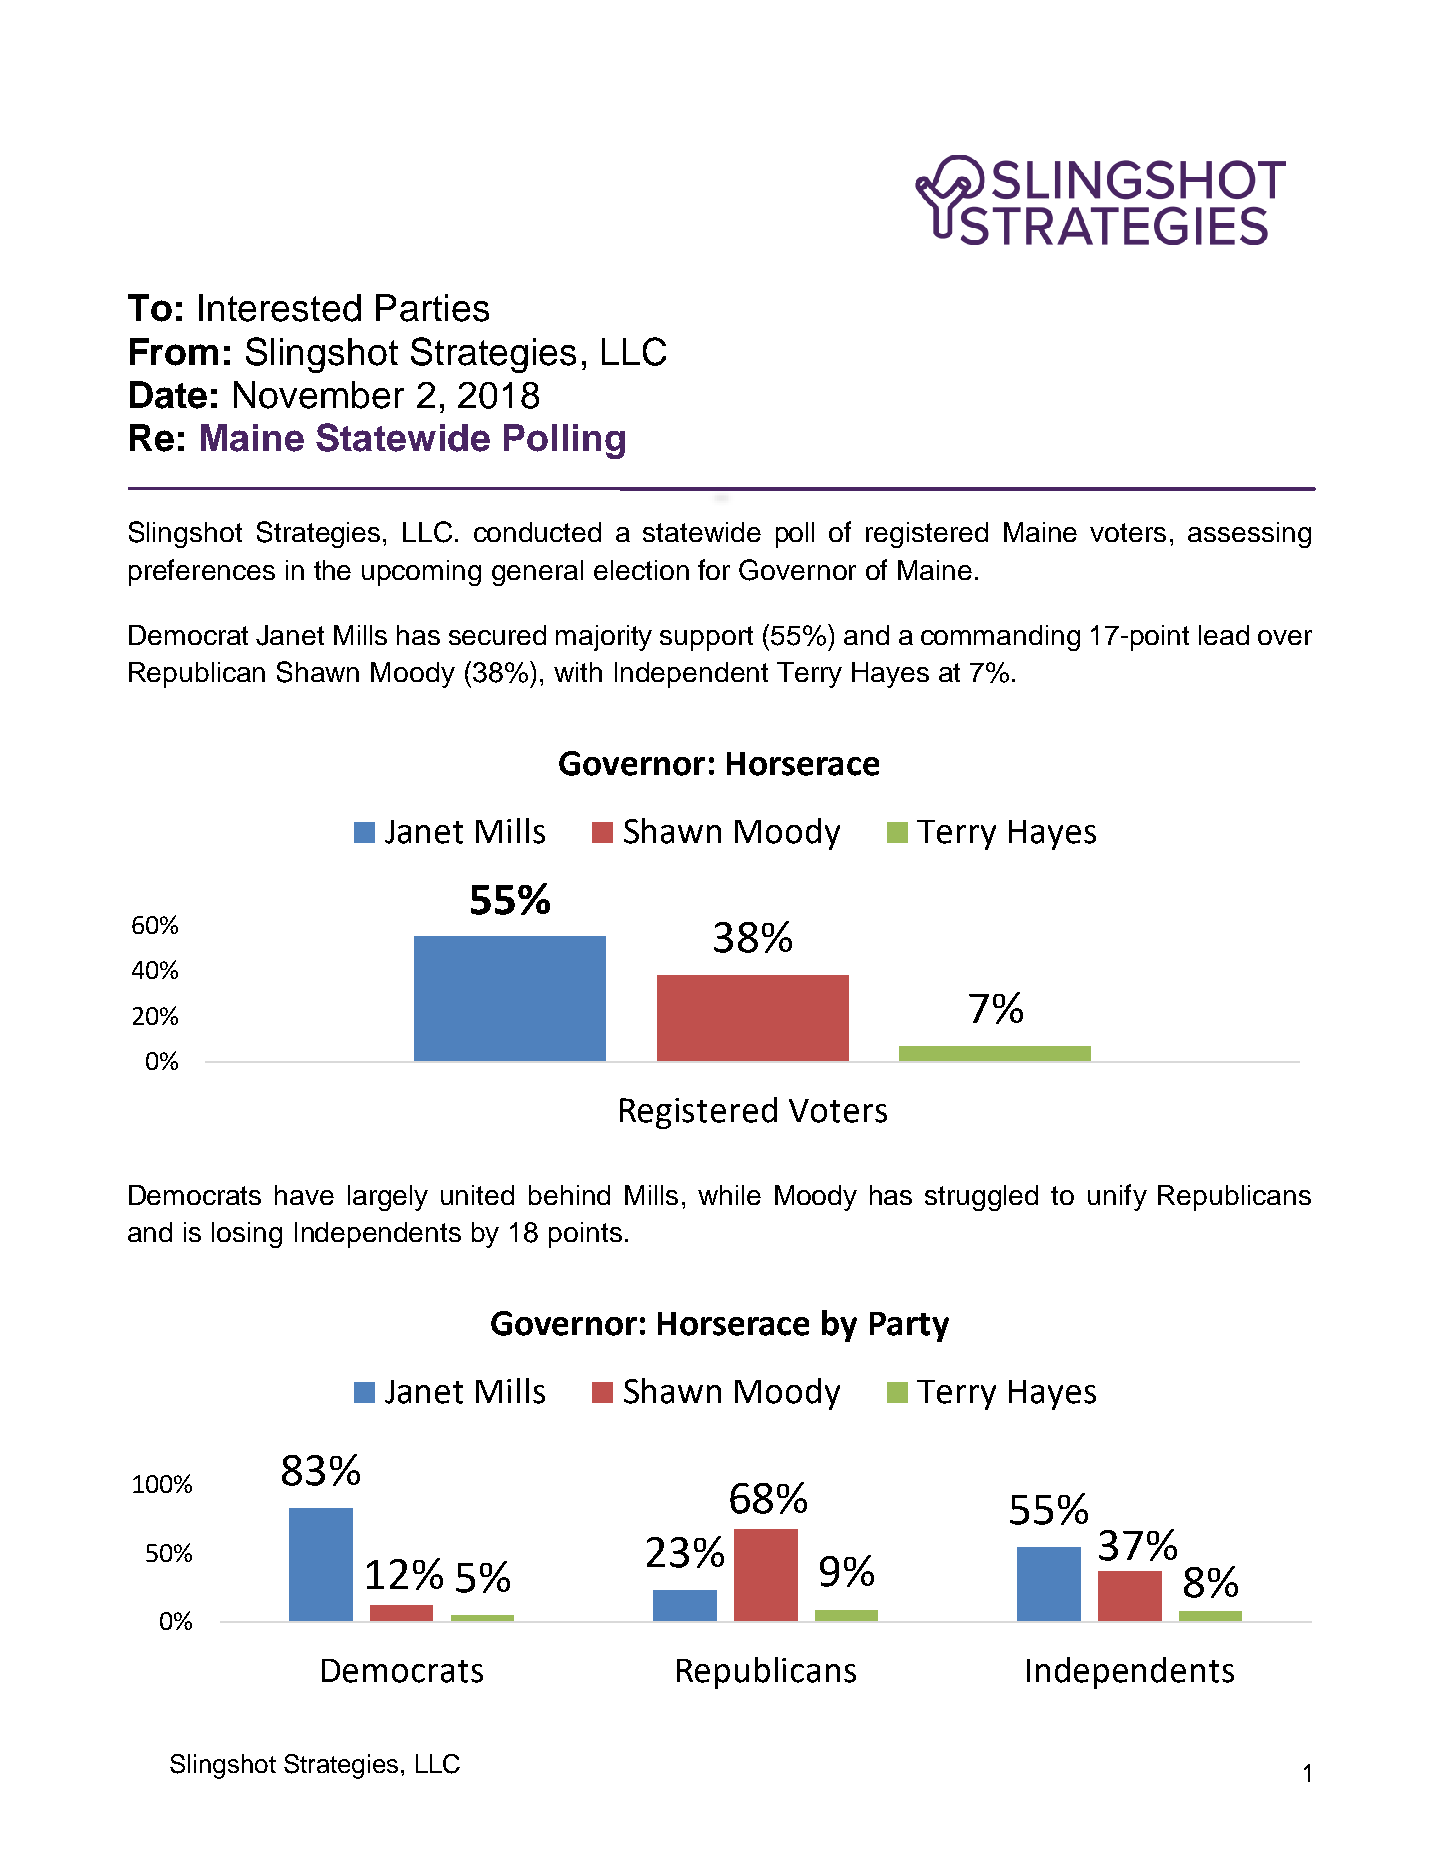 Image resolution: width=1439 pixels, height=1863 pixels. What do you see at coordinates (1000, 638) in the screenshot?
I see `commanding` at bounding box center [1000, 638].
